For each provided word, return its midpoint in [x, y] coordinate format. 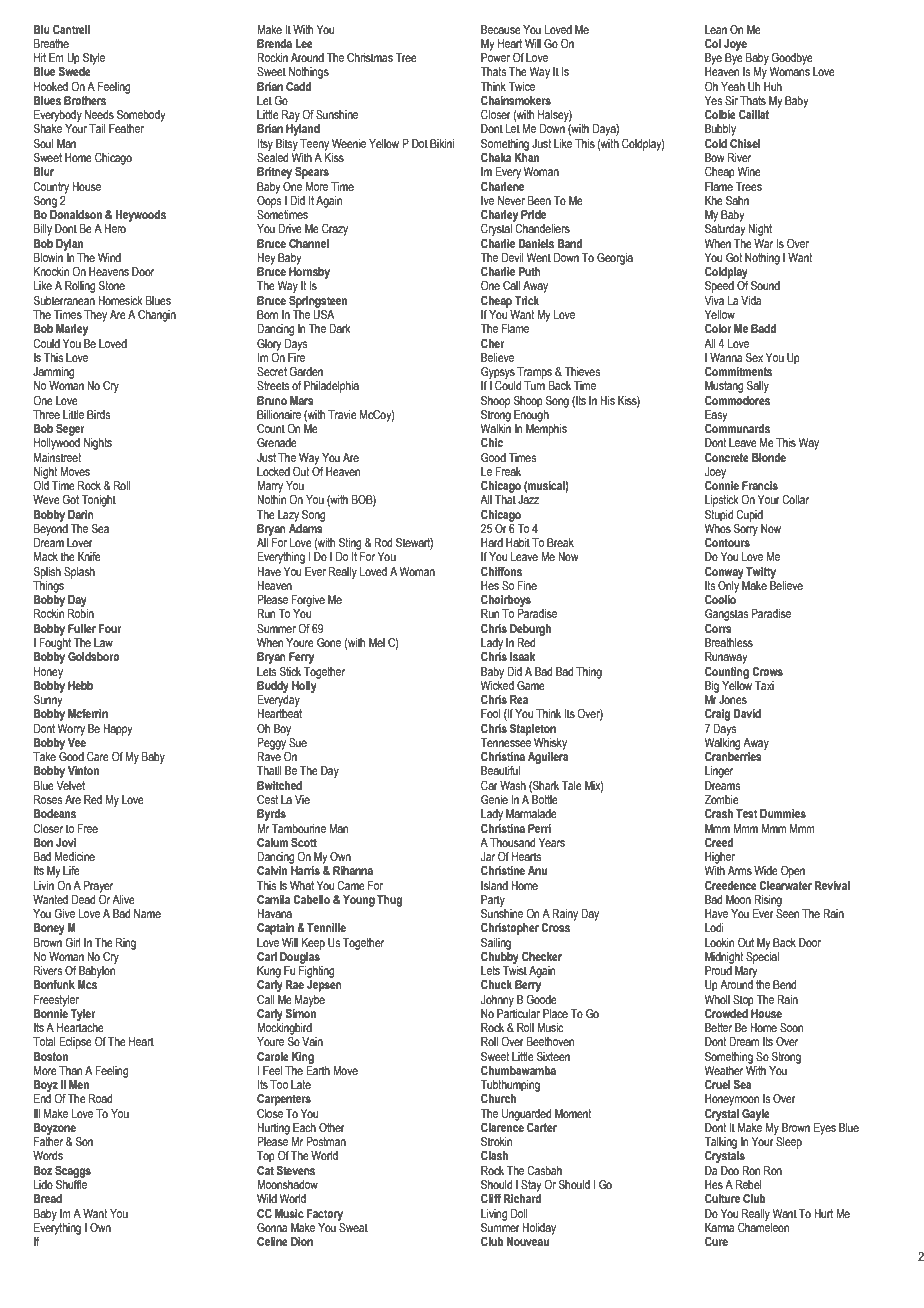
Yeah [733, 86]
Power [495, 57]
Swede [74, 71]
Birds [98, 414]
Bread [48, 1198]
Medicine [75, 856]
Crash [719, 813]
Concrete [727, 457]
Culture [722, 1198]
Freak [508, 471]
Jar [488, 856]
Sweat [352, 1226]
